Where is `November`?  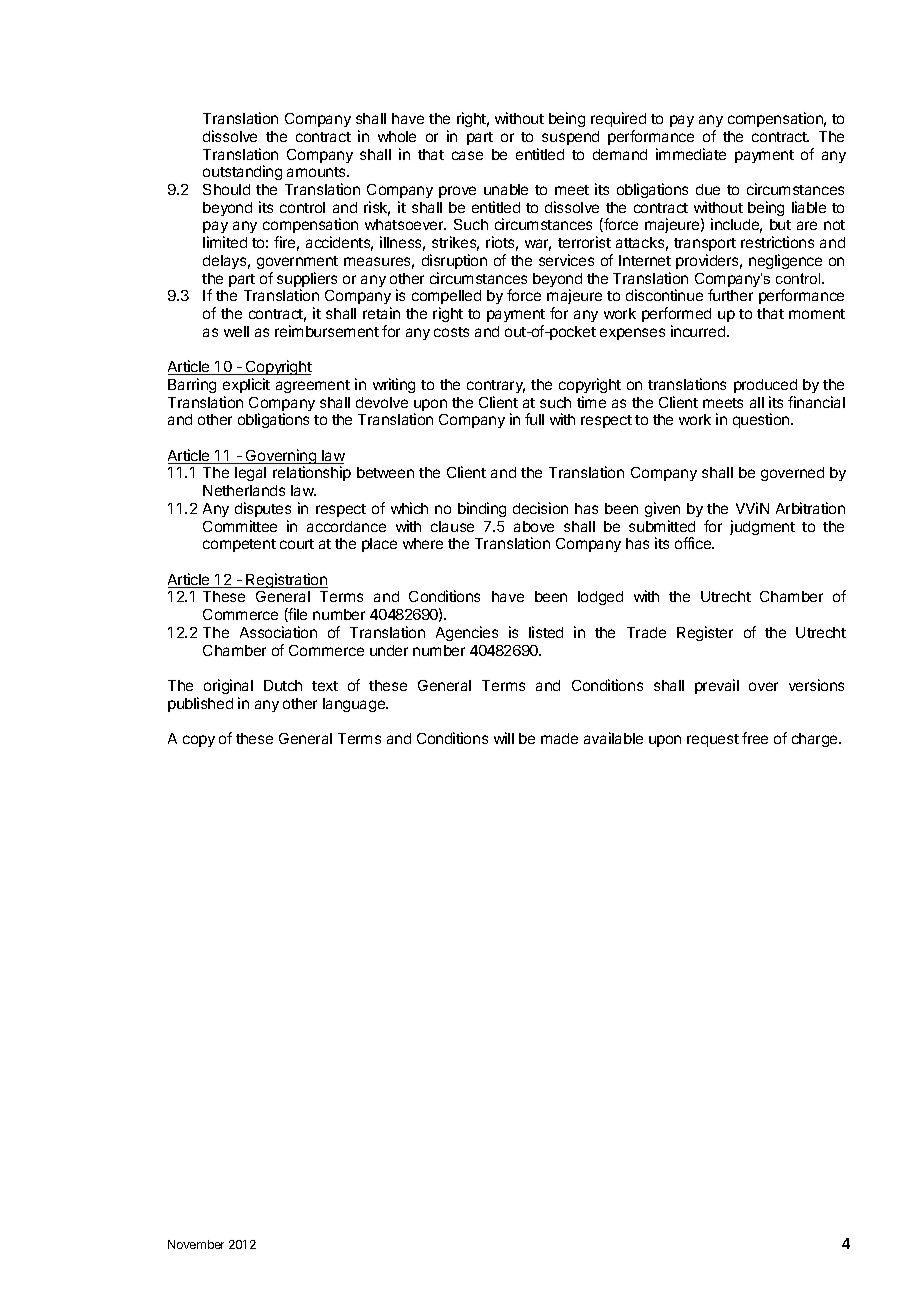
November is located at coordinates (196, 1244).
